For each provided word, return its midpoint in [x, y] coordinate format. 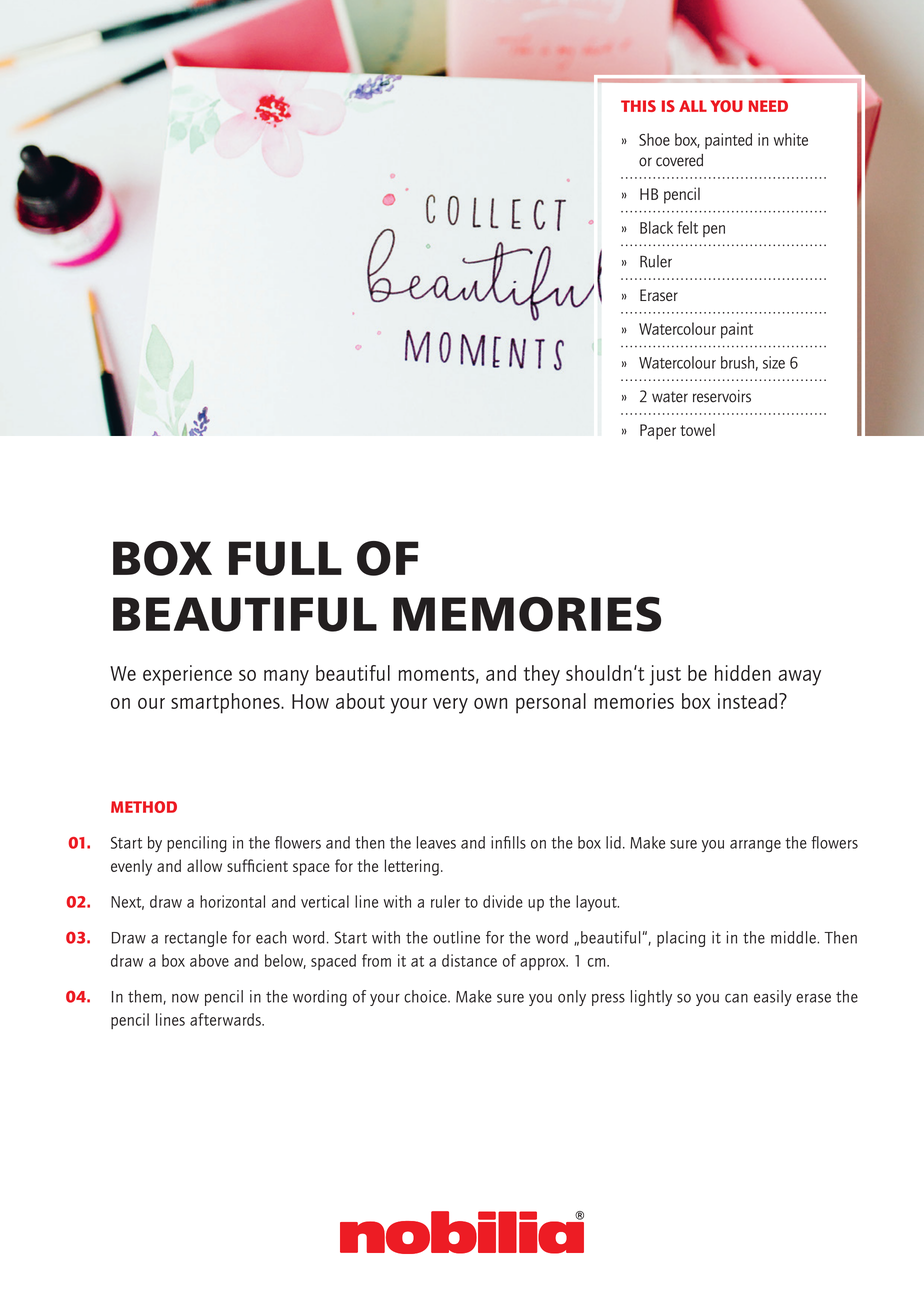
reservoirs [722, 396]
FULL [285, 558]
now [185, 998]
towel [697, 429]
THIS [638, 106]
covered [679, 160]
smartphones [226, 703]
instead [749, 701]
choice [426, 996]
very [450, 706]
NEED [768, 106]
